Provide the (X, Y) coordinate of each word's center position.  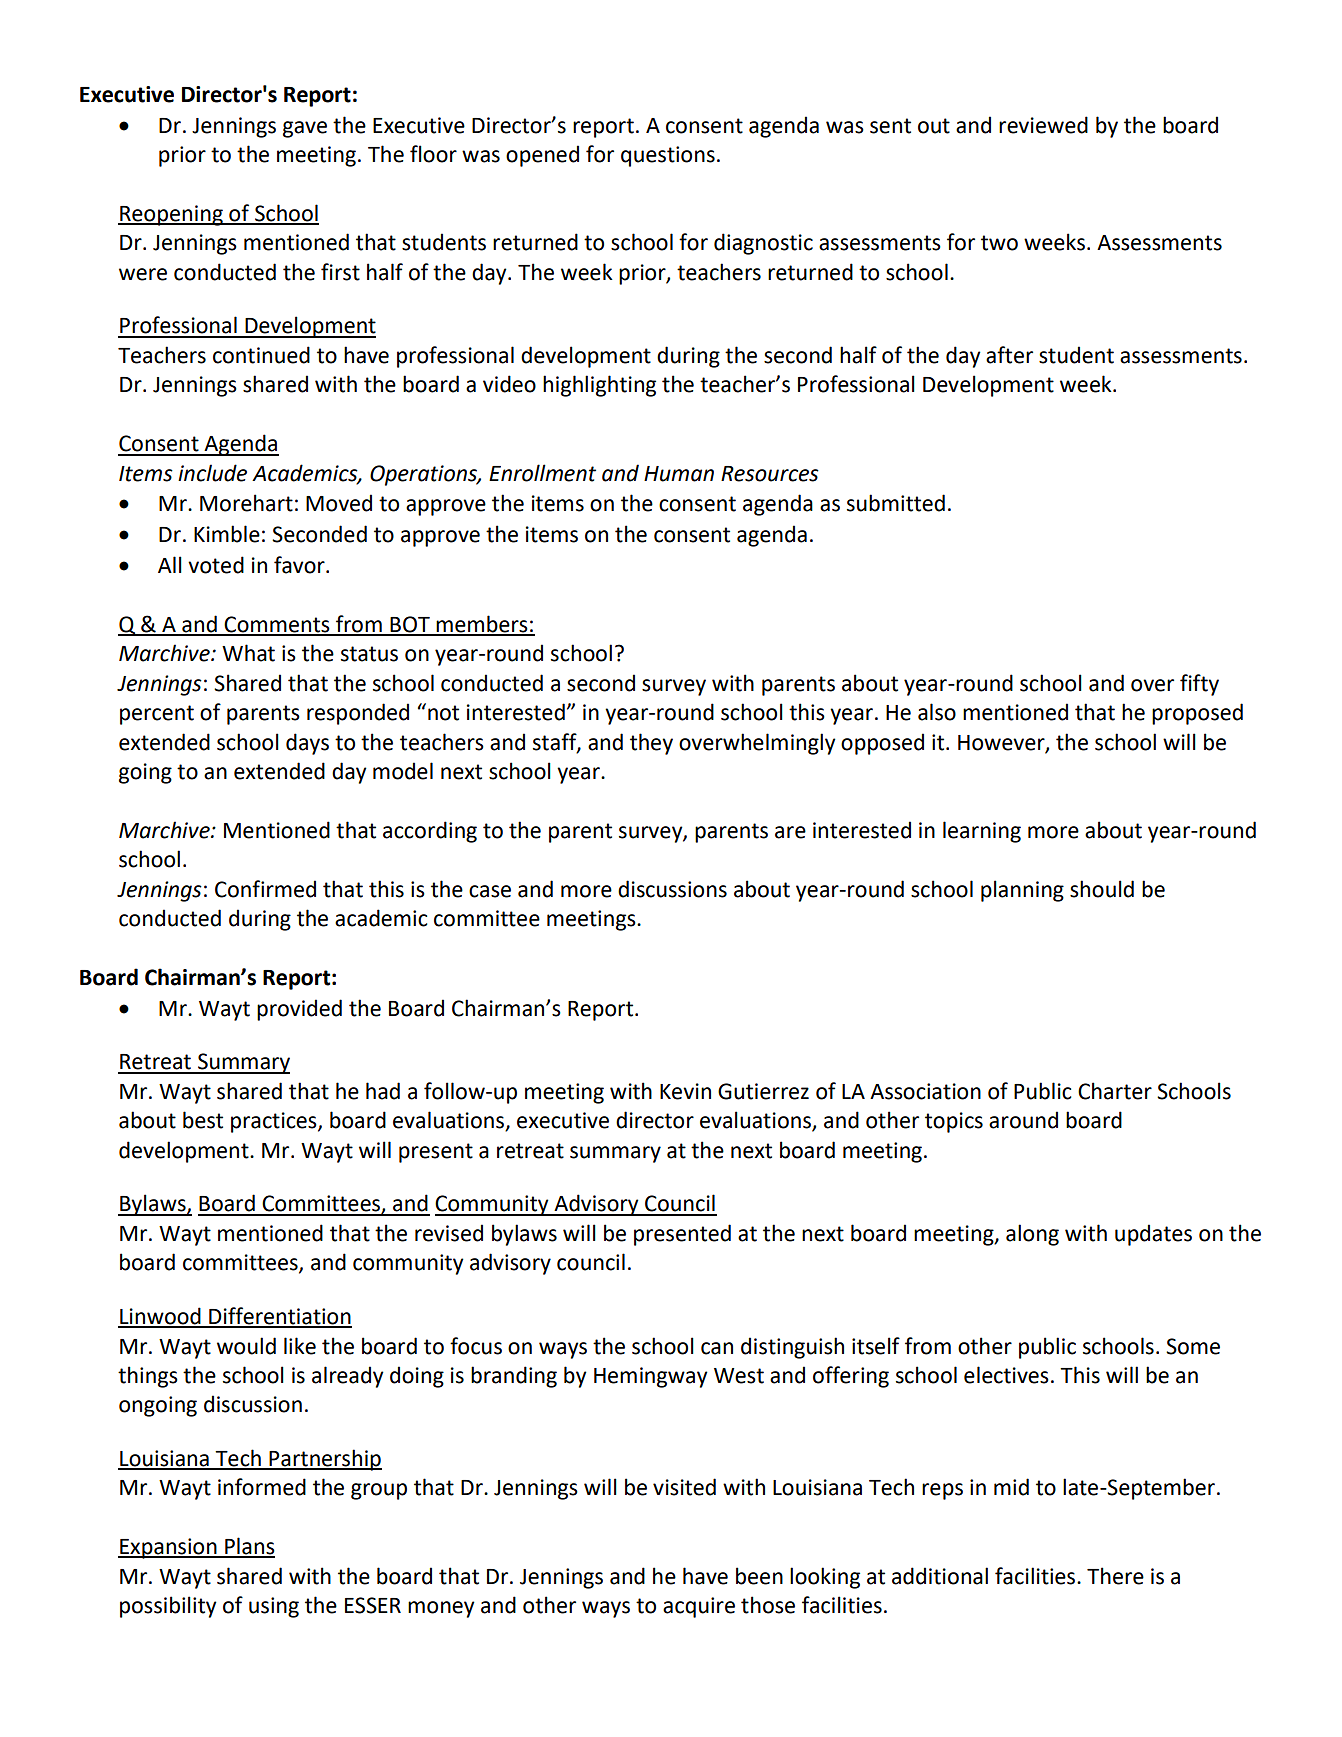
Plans (249, 1547)
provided (299, 1010)
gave (305, 129)
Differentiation (279, 1317)
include (212, 473)
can (717, 1348)
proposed (1197, 714)
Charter (1115, 1091)
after (1009, 355)
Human (679, 474)
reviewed (1043, 125)
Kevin (685, 1091)
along (1032, 1235)
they (651, 744)
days (307, 744)
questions (668, 156)
